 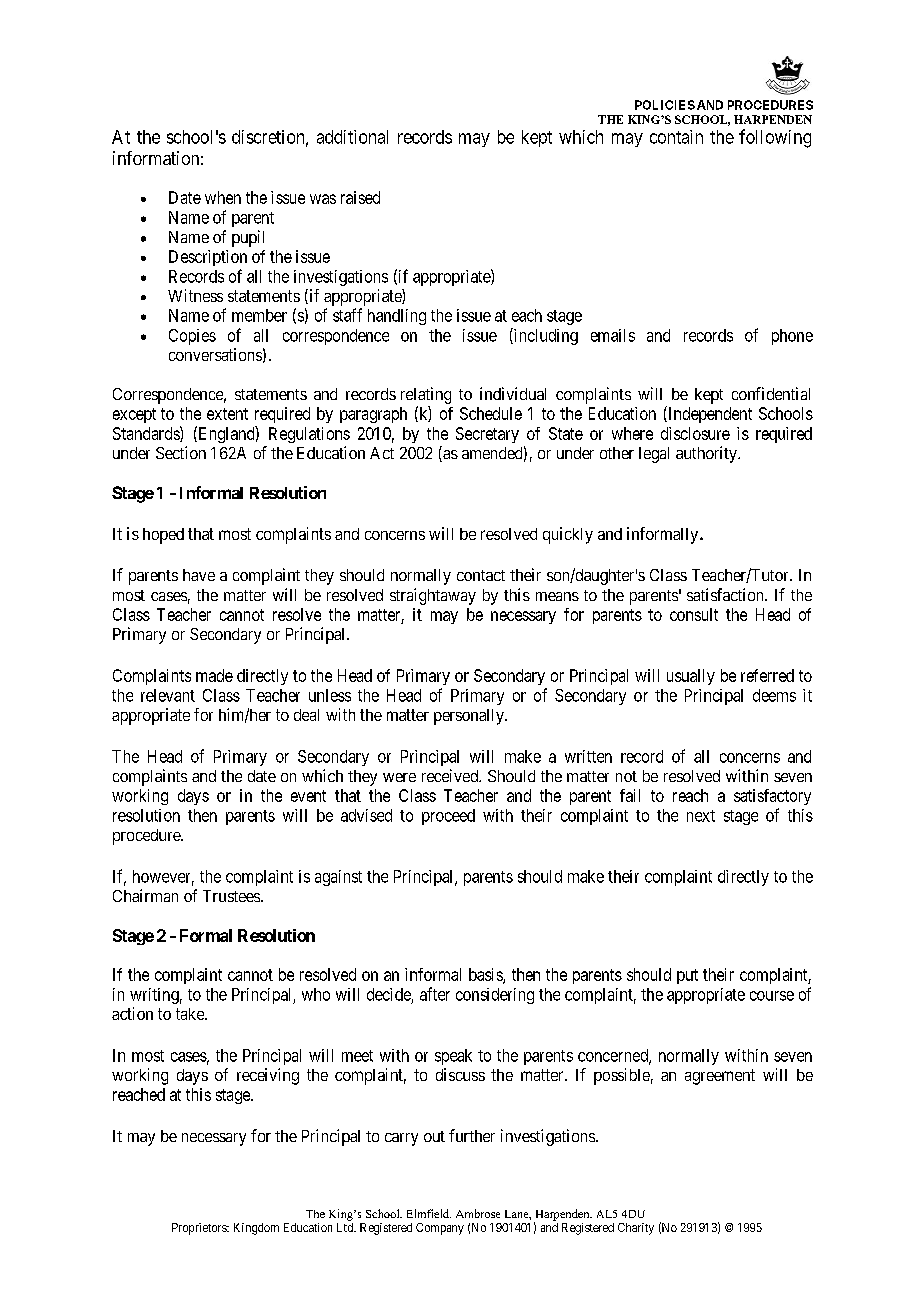 I want to click on when, so click(x=223, y=197).
